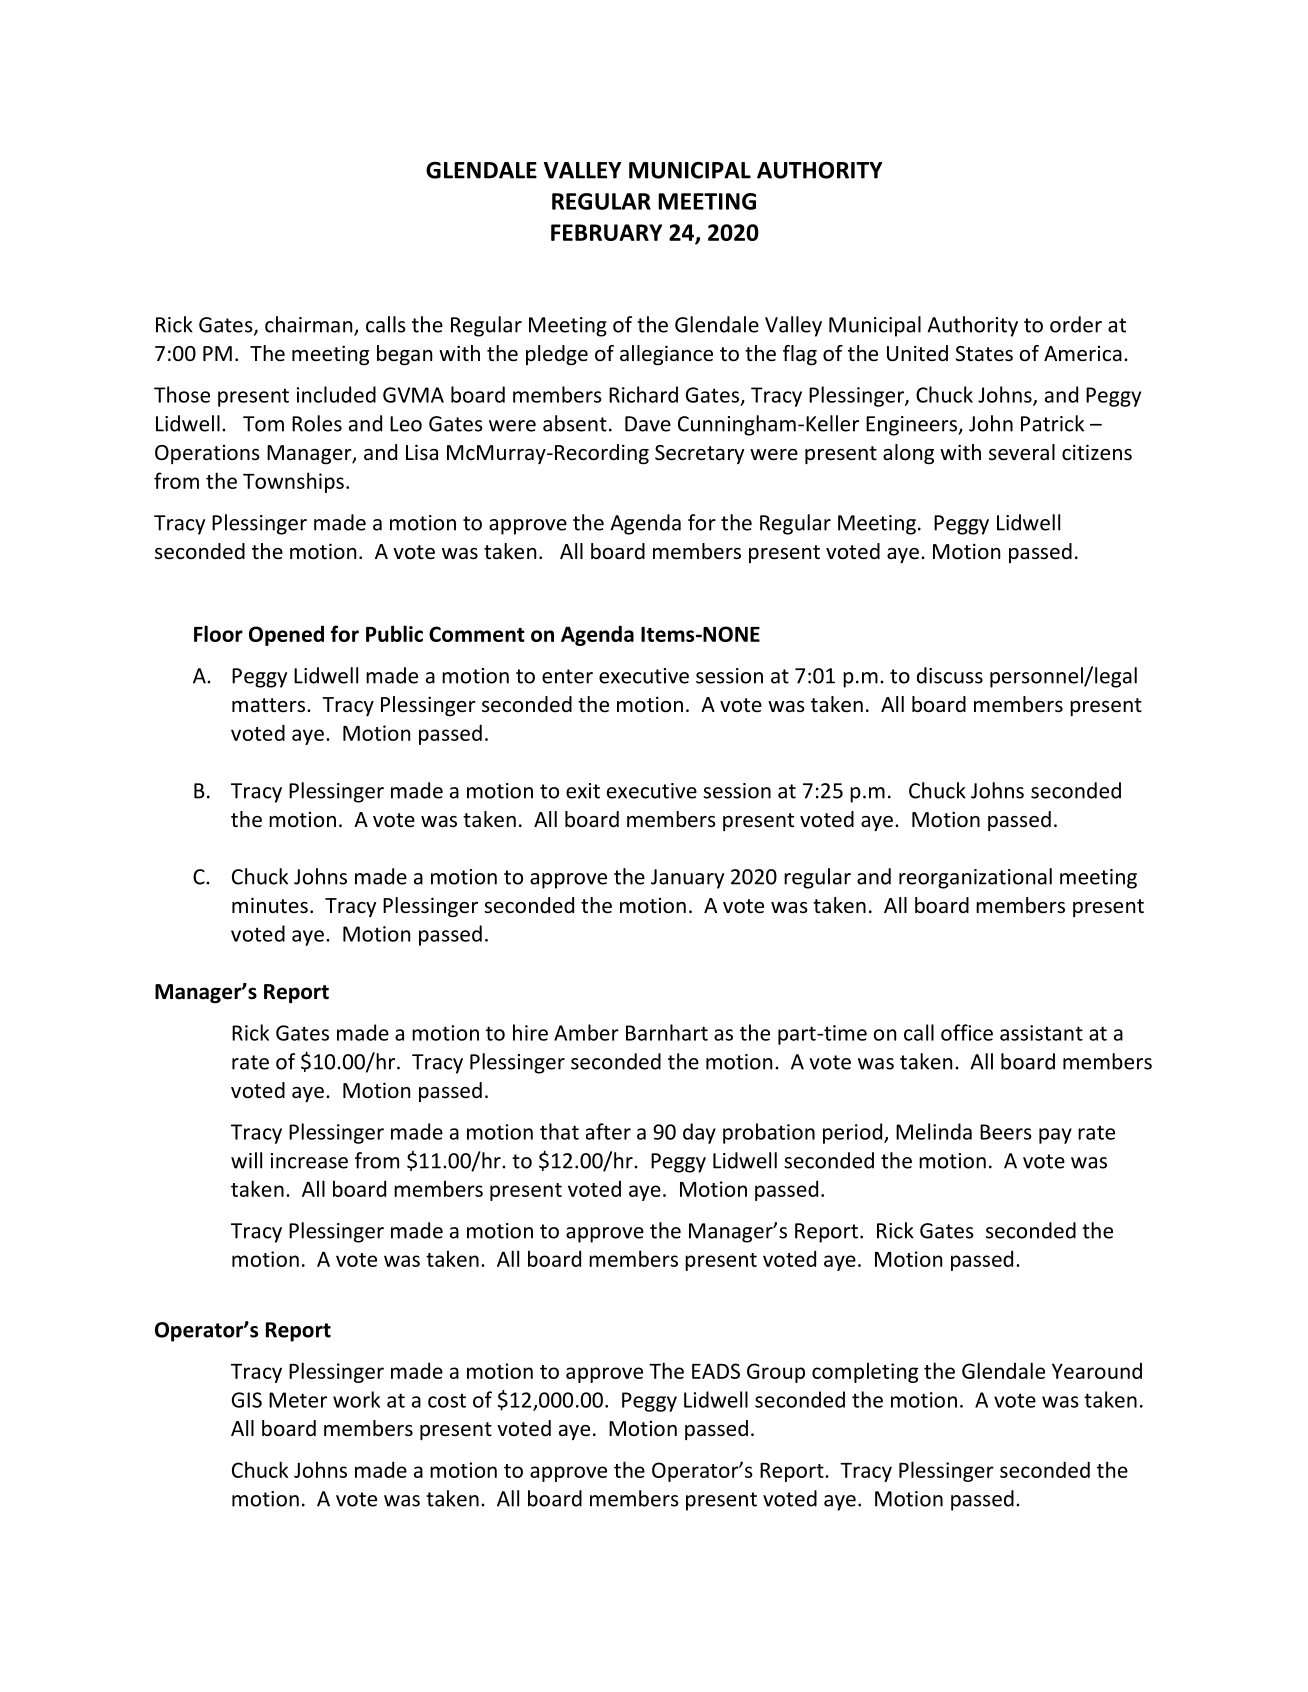 This screenshot has height=1692, width=1308. I want to click on completing, so click(865, 1372).
